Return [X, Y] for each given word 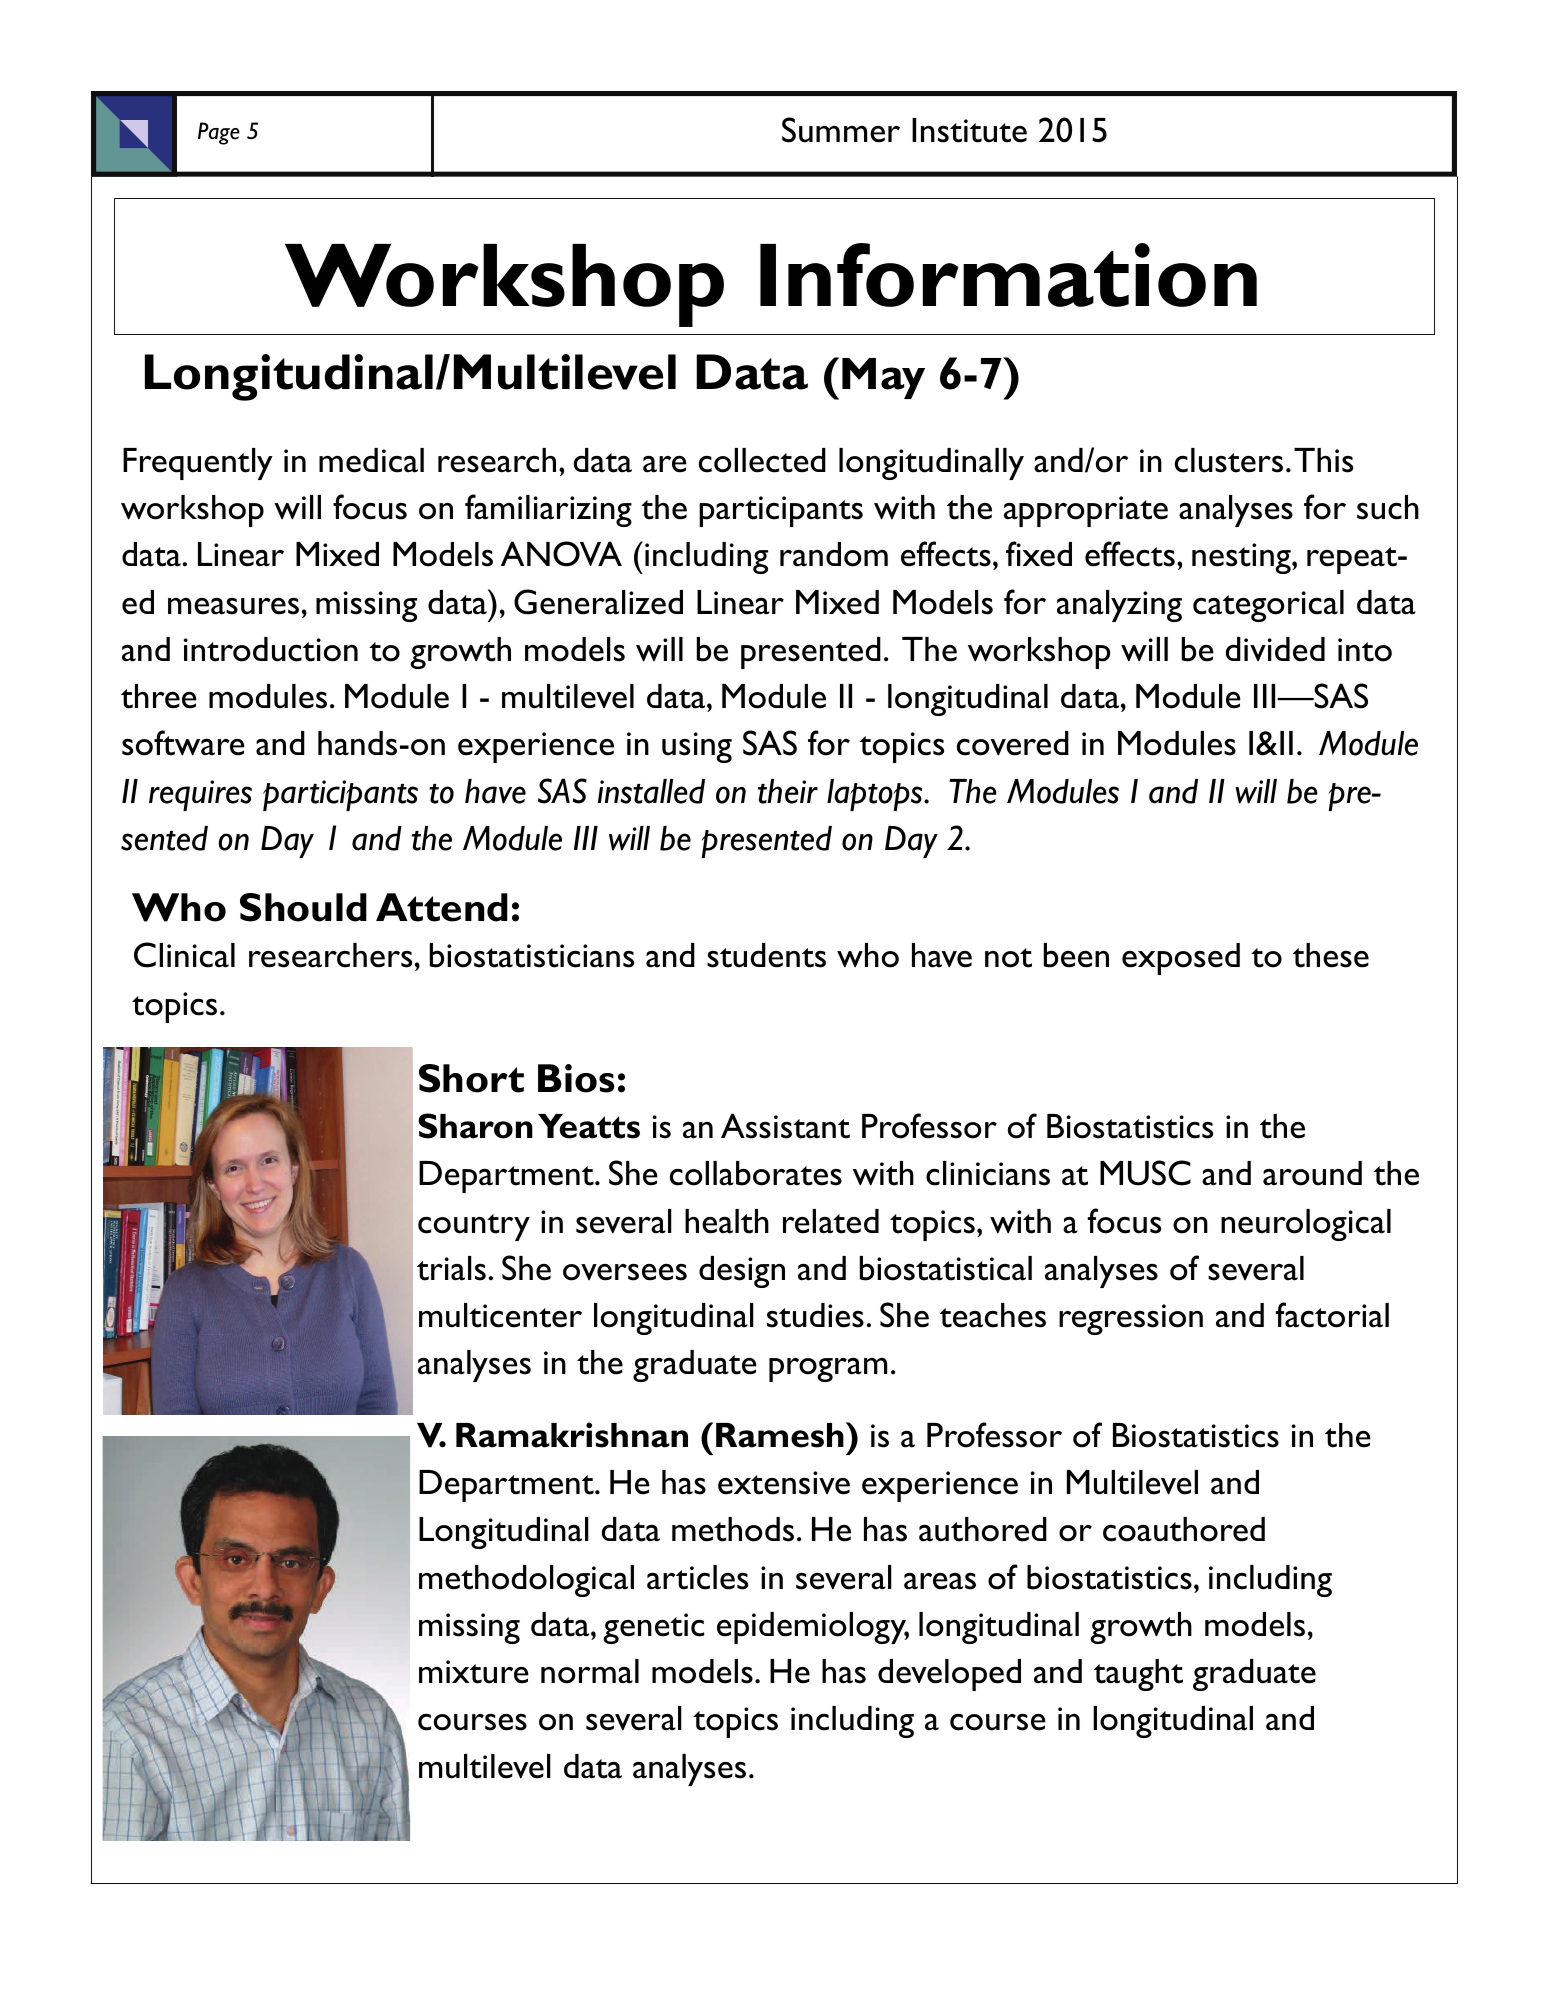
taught [1138, 1675]
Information [1008, 275]
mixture [474, 1672]
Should [303, 907]
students [766, 955]
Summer [841, 130]
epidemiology [813, 1628]
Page [219, 133]
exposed [1181, 959]
